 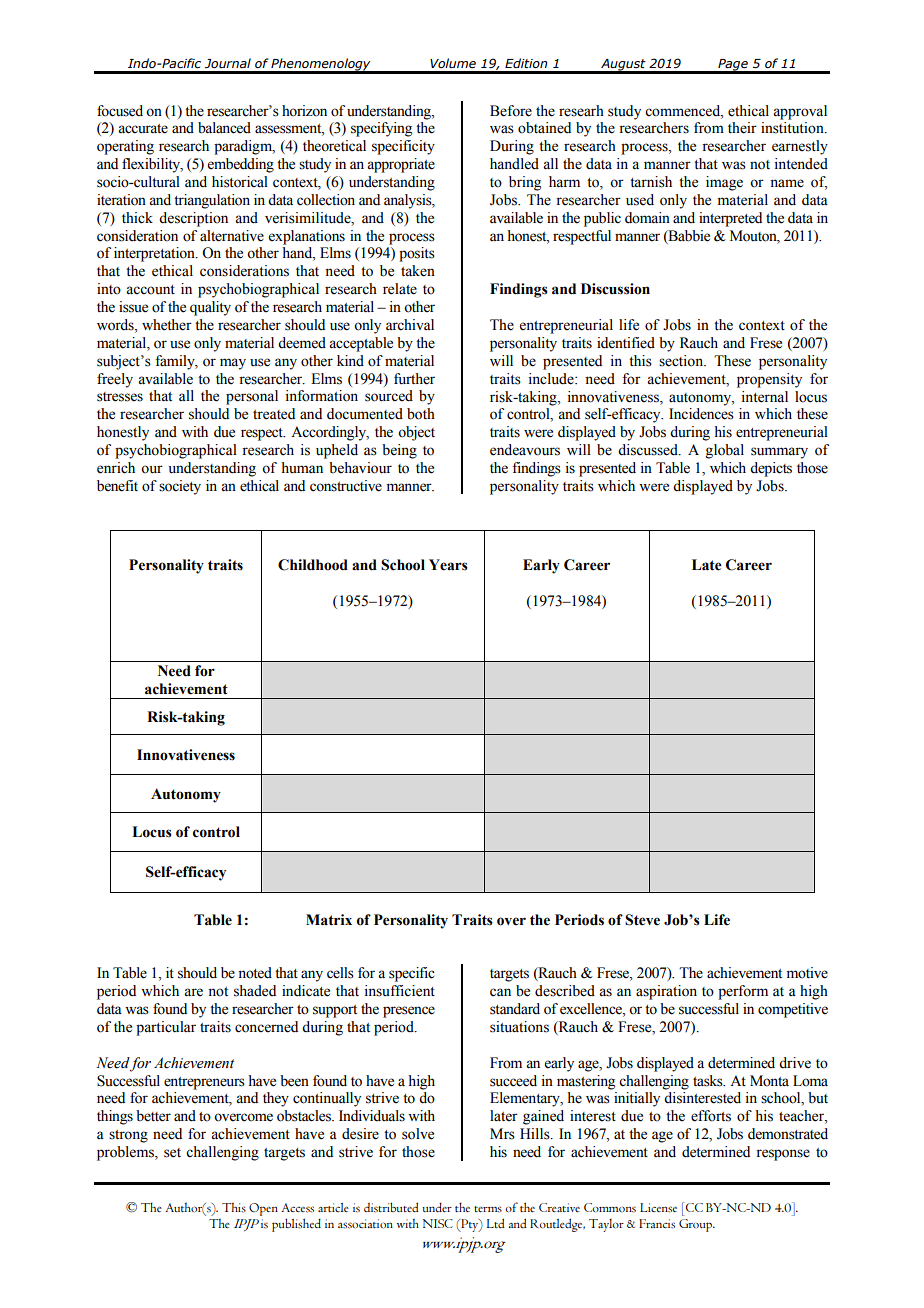 I want to click on set, so click(x=172, y=1153).
